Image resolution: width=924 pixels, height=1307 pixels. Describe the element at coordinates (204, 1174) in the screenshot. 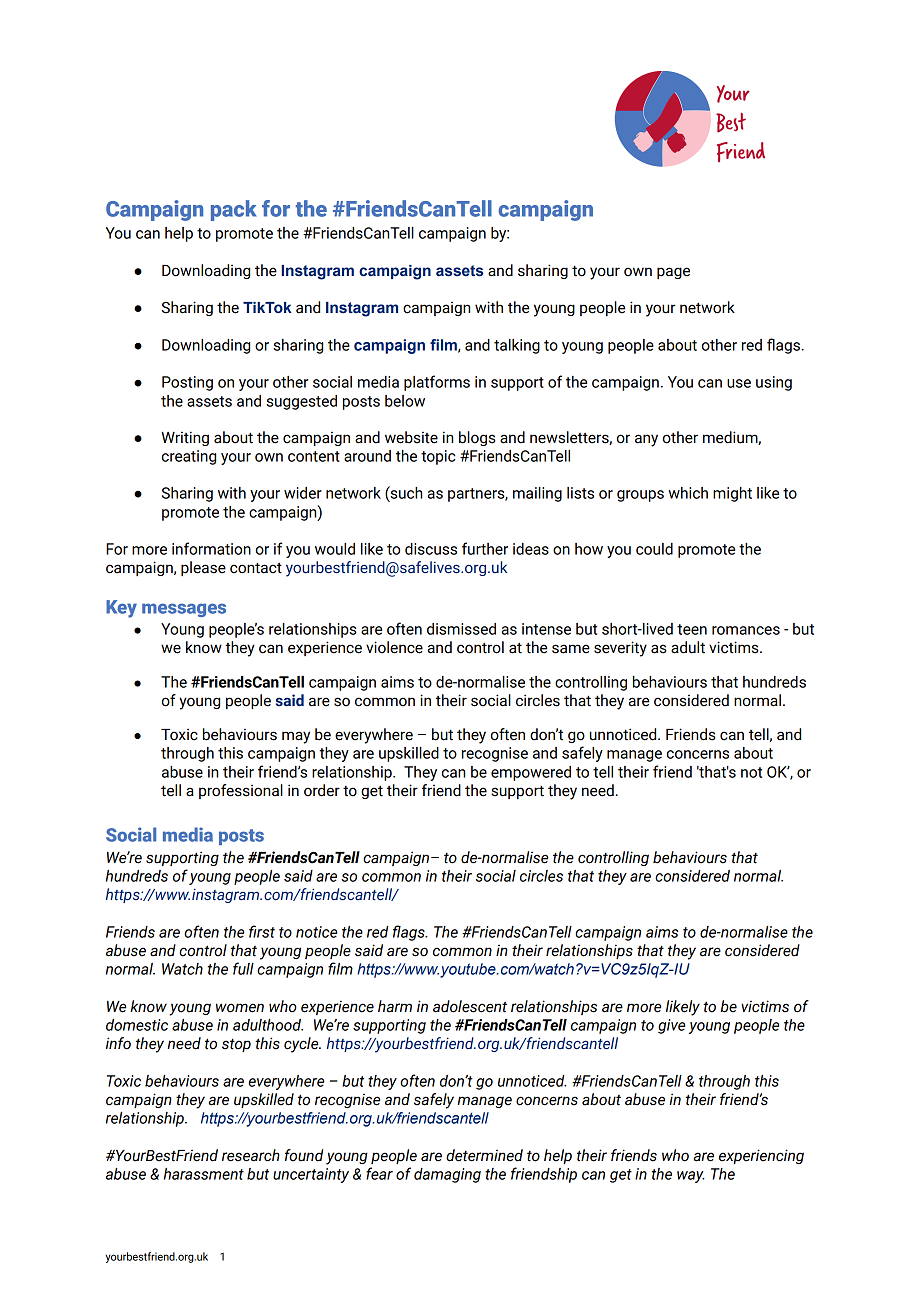

I see `harassment` at that location.
